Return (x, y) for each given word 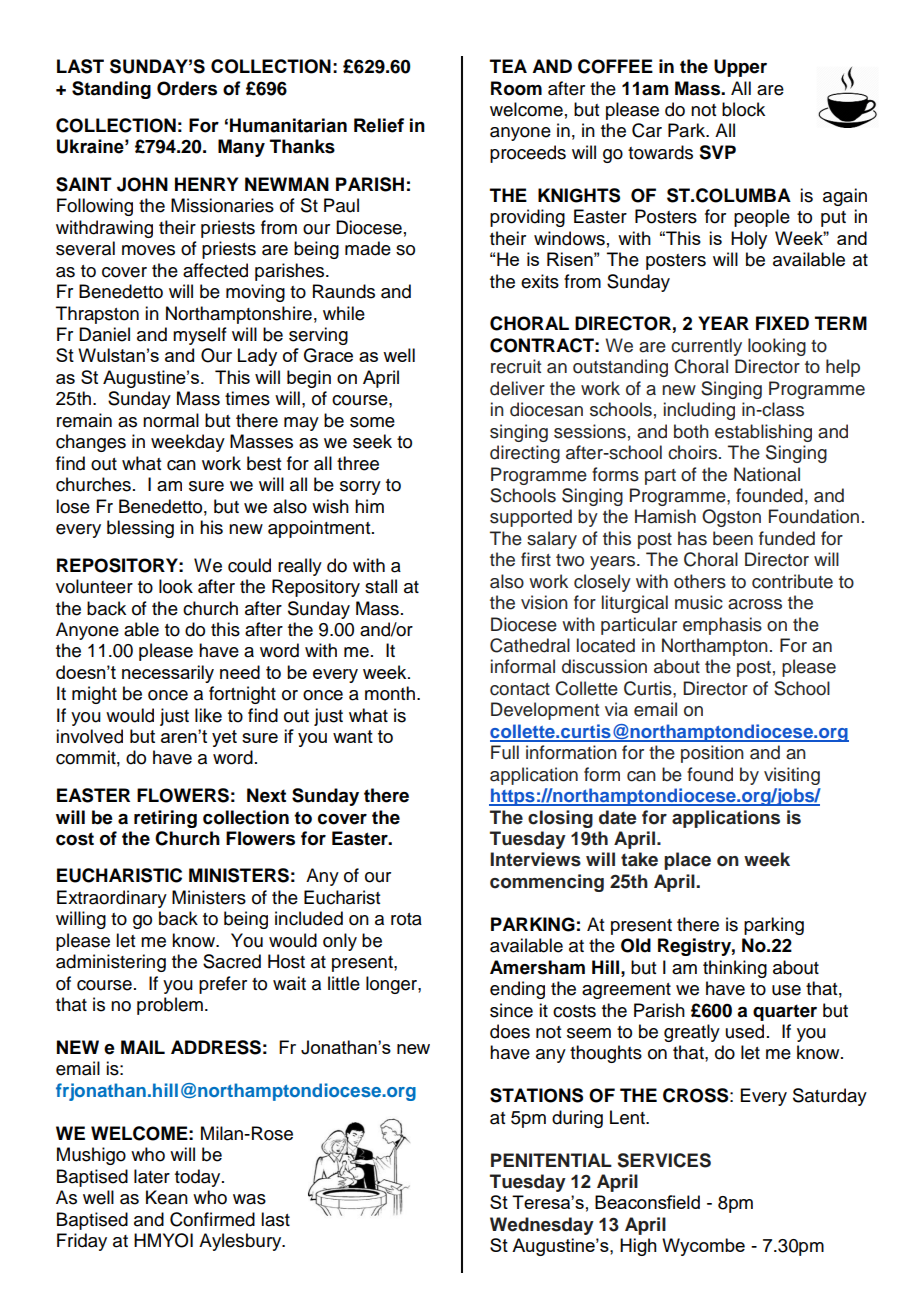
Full (505, 752)
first (536, 559)
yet (224, 738)
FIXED (782, 323)
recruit (516, 366)
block (743, 109)
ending (517, 990)
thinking (735, 969)
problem (170, 1006)
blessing (140, 529)
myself (200, 336)
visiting (792, 776)
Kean (167, 1197)
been (733, 538)
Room (516, 88)
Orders (187, 88)
